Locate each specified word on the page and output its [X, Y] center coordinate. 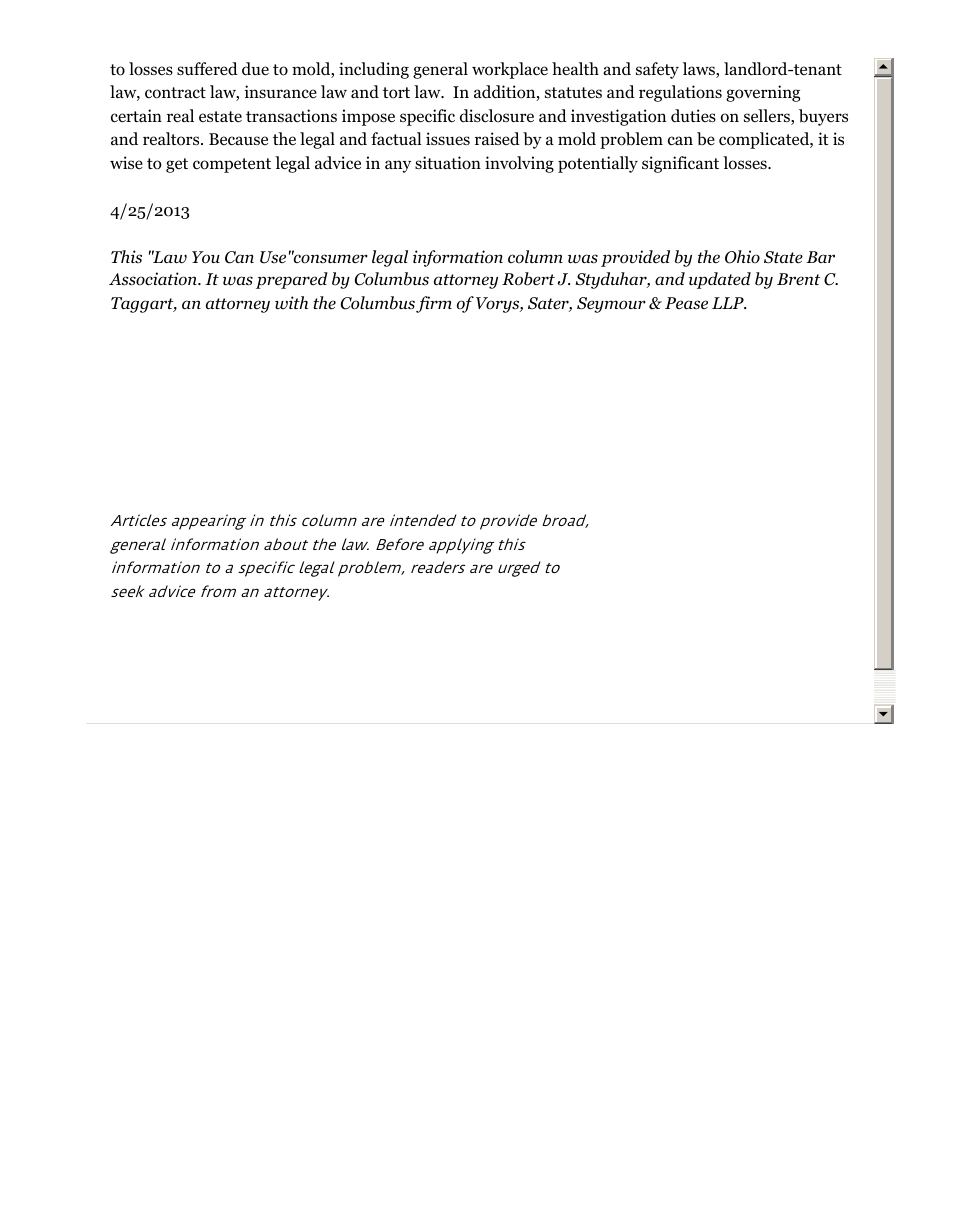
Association [154, 279]
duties [693, 115]
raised [497, 138]
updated [720, 280]
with [291, 303]
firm [434, 304]
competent [232, 165]
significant [680, 164]
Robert [528, 279]
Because [238, 139]
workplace [510, 70]
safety [657, 70]
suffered [207, 68]
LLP [729, 303]
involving [519, 164]
